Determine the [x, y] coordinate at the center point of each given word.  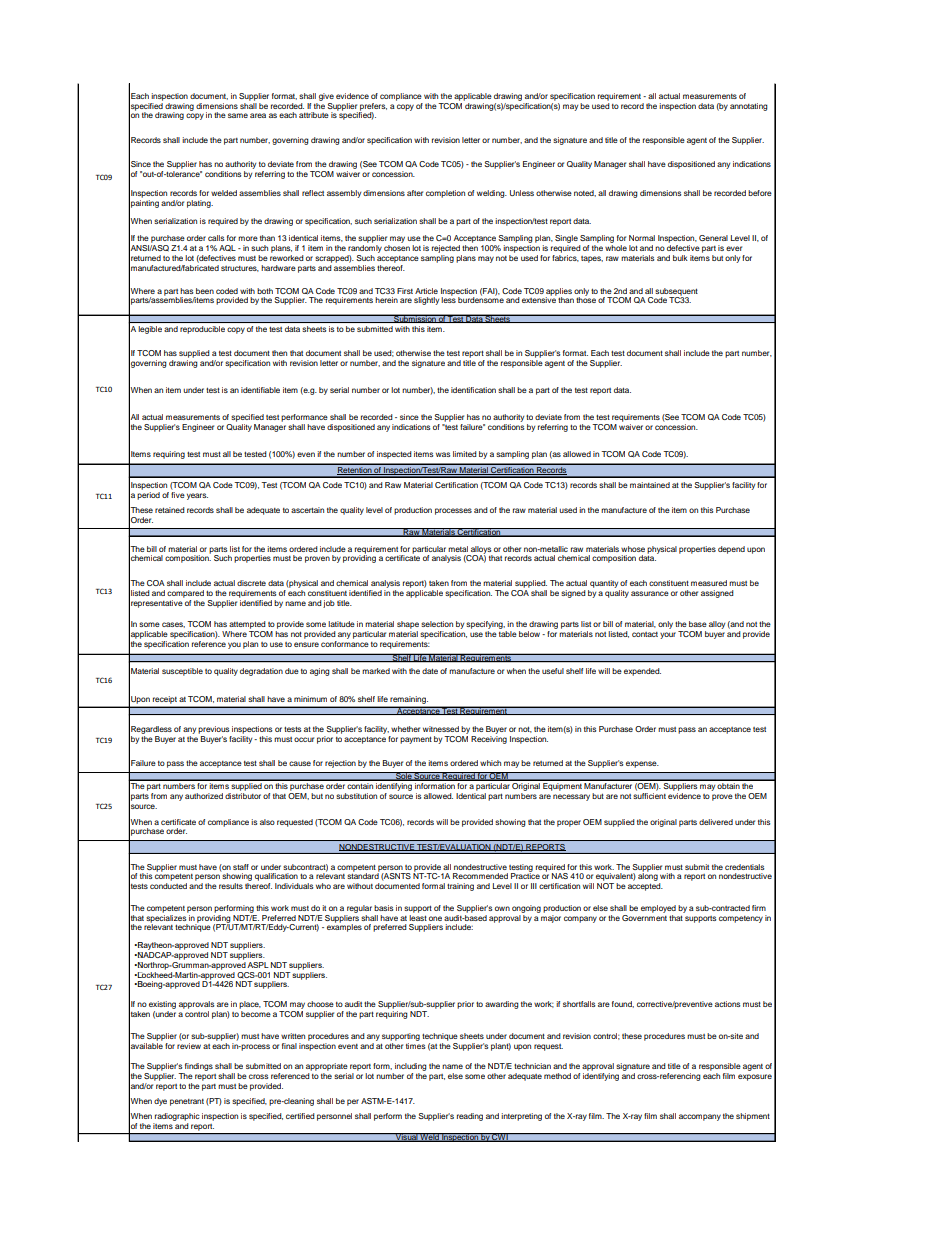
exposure [755, 1077]
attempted [247, 625]
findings [199, 1067]
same [238, 115]
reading [470, 1117]
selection [437, 624]
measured [709, 583]
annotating [749, 107]
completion [445, 194]
